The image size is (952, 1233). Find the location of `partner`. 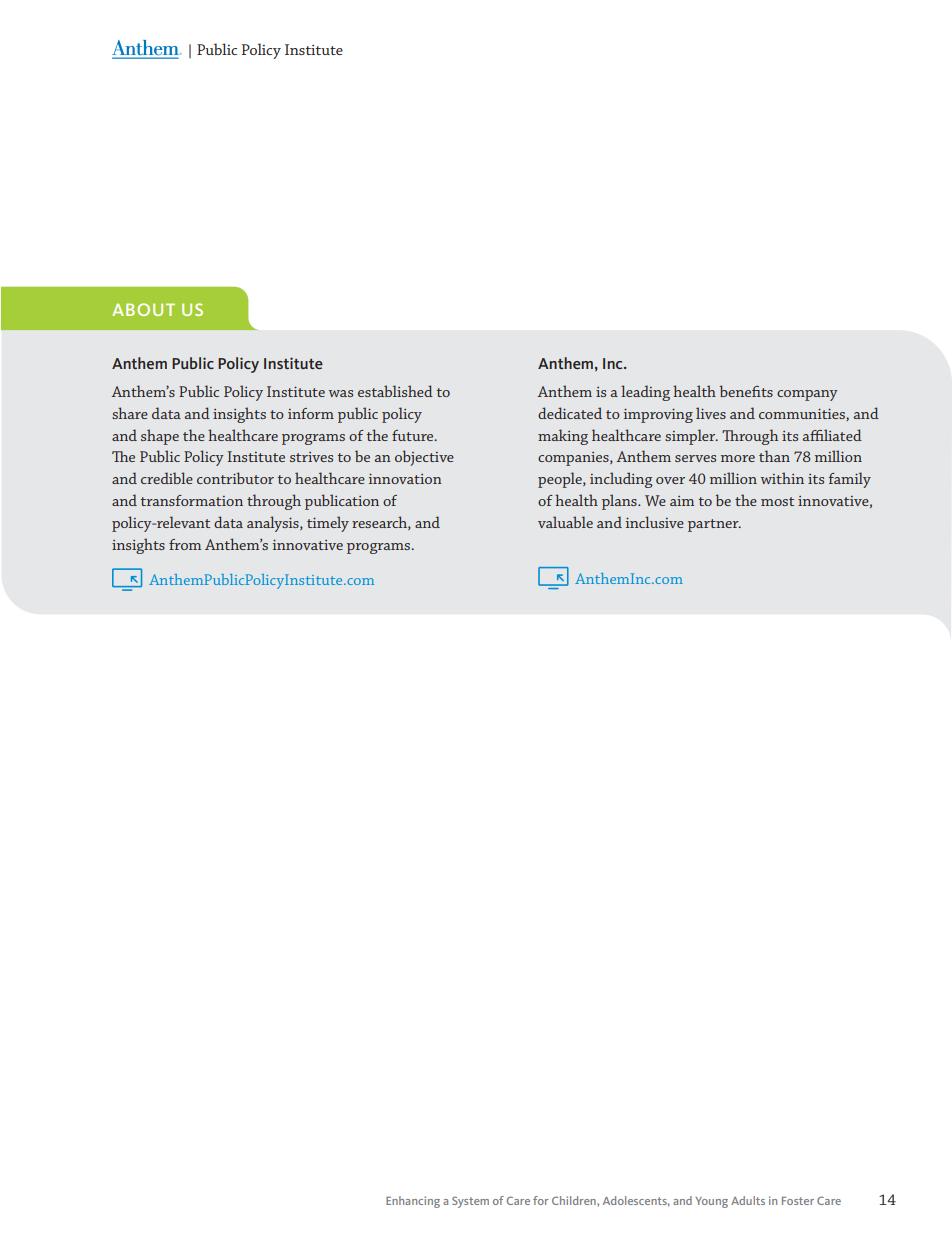

partner is located at coordinates (714, 525).
